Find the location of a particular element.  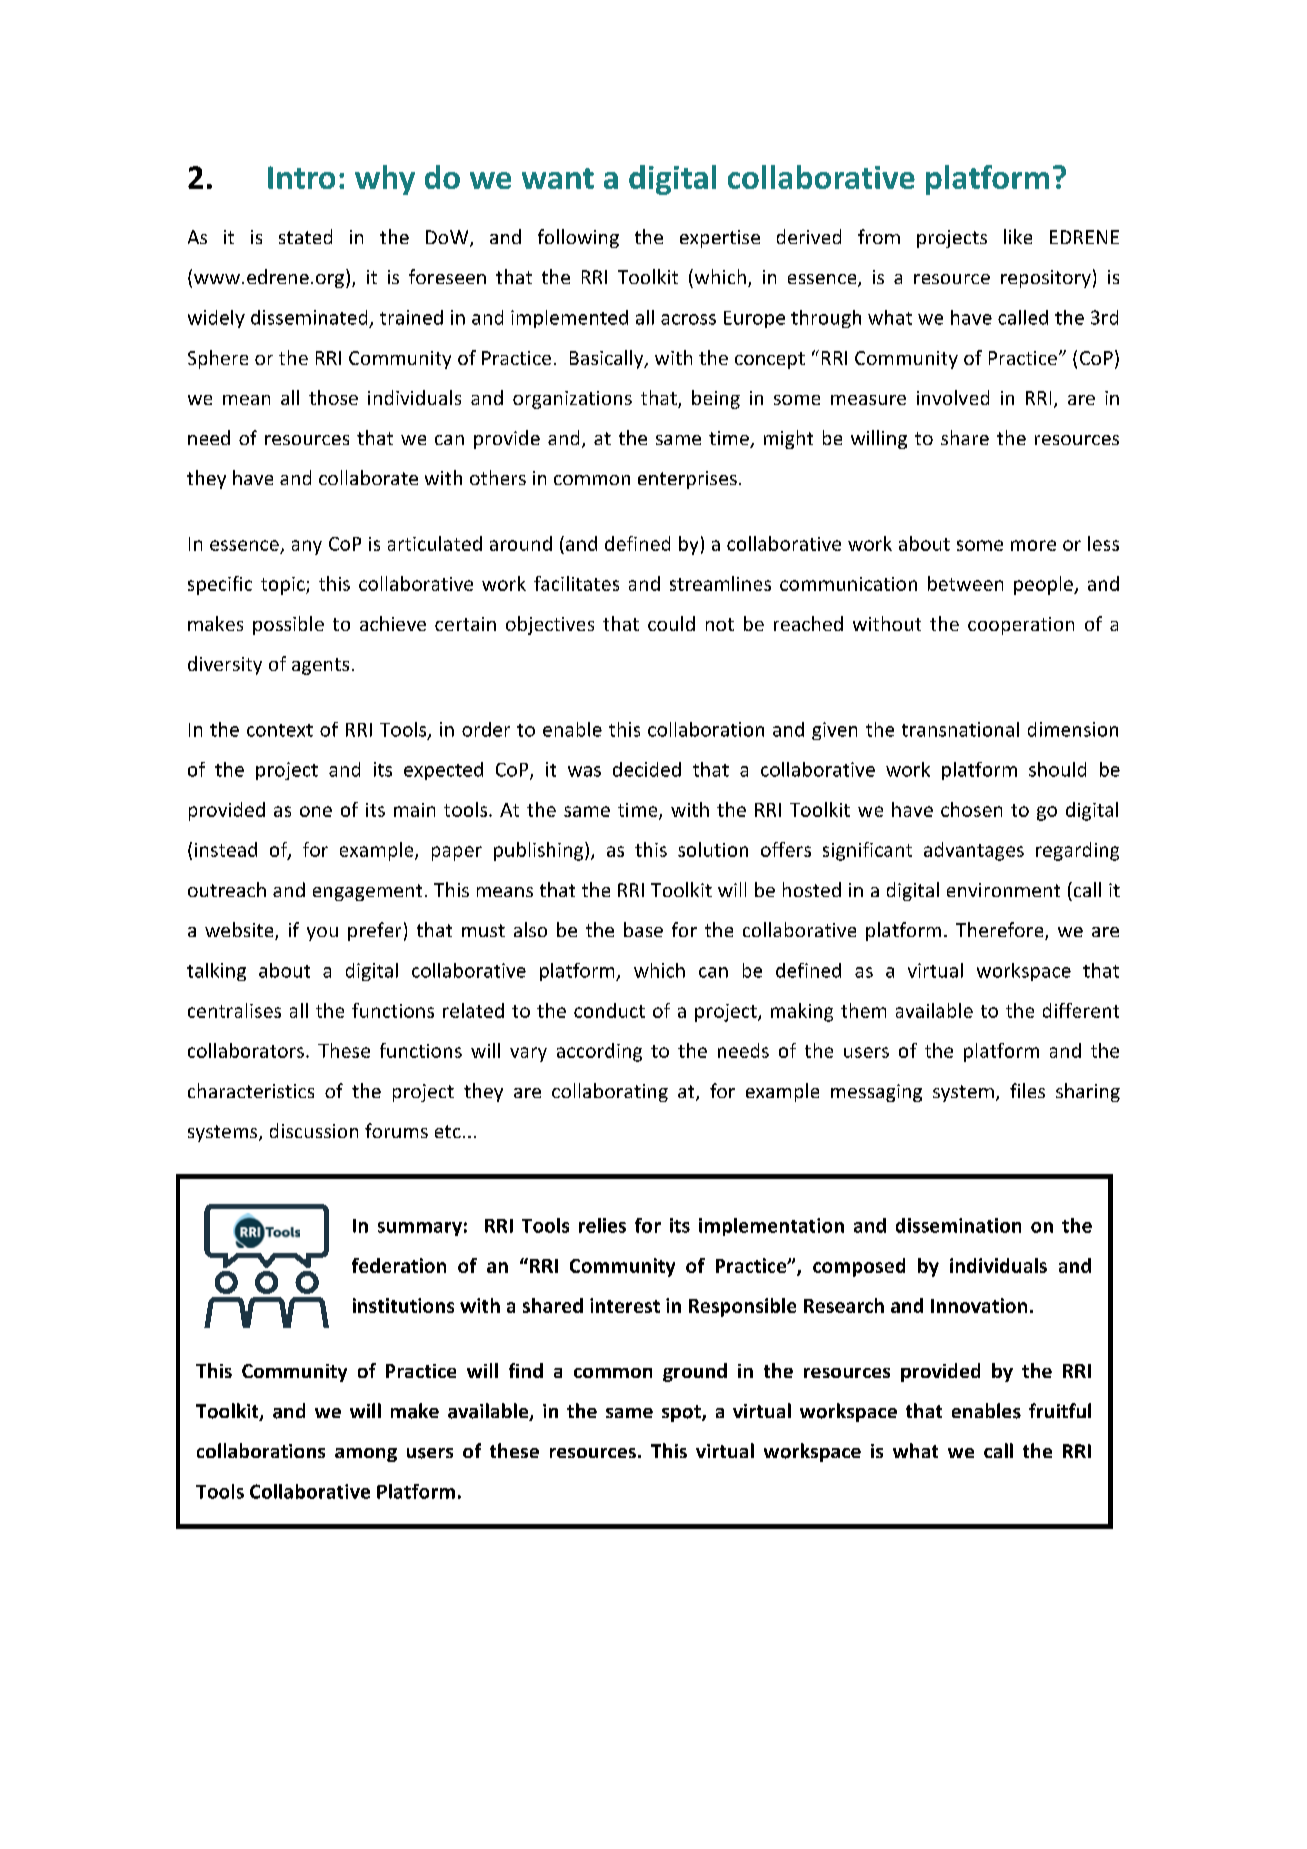

decided is located at coordinates (647, 769).
